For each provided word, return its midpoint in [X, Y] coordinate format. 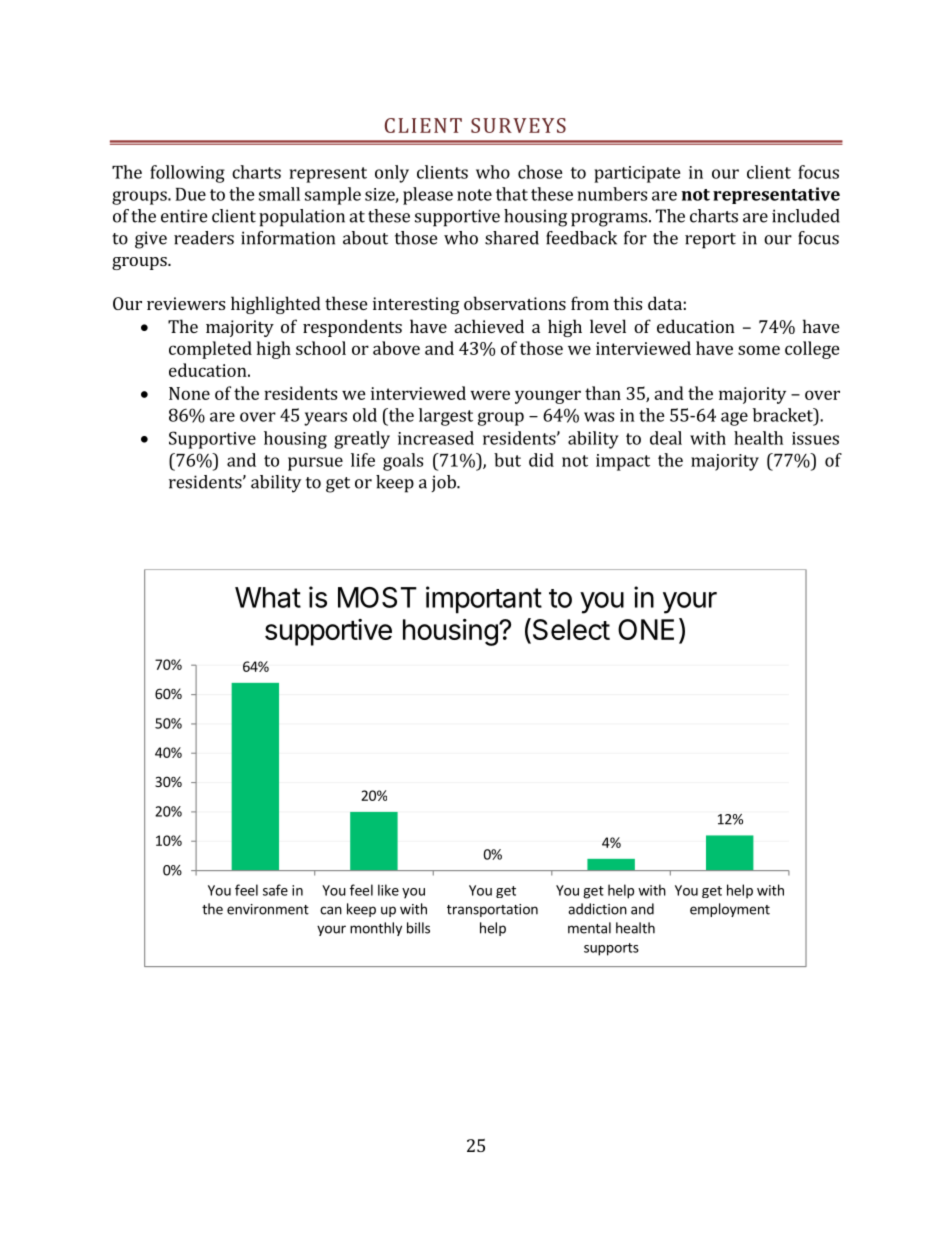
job [444, 483]
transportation [492, 910]
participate [637, 174]
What [268, 597]
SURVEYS [518, 125]
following [187, 174]
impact [623, 462]
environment [268, 909]
